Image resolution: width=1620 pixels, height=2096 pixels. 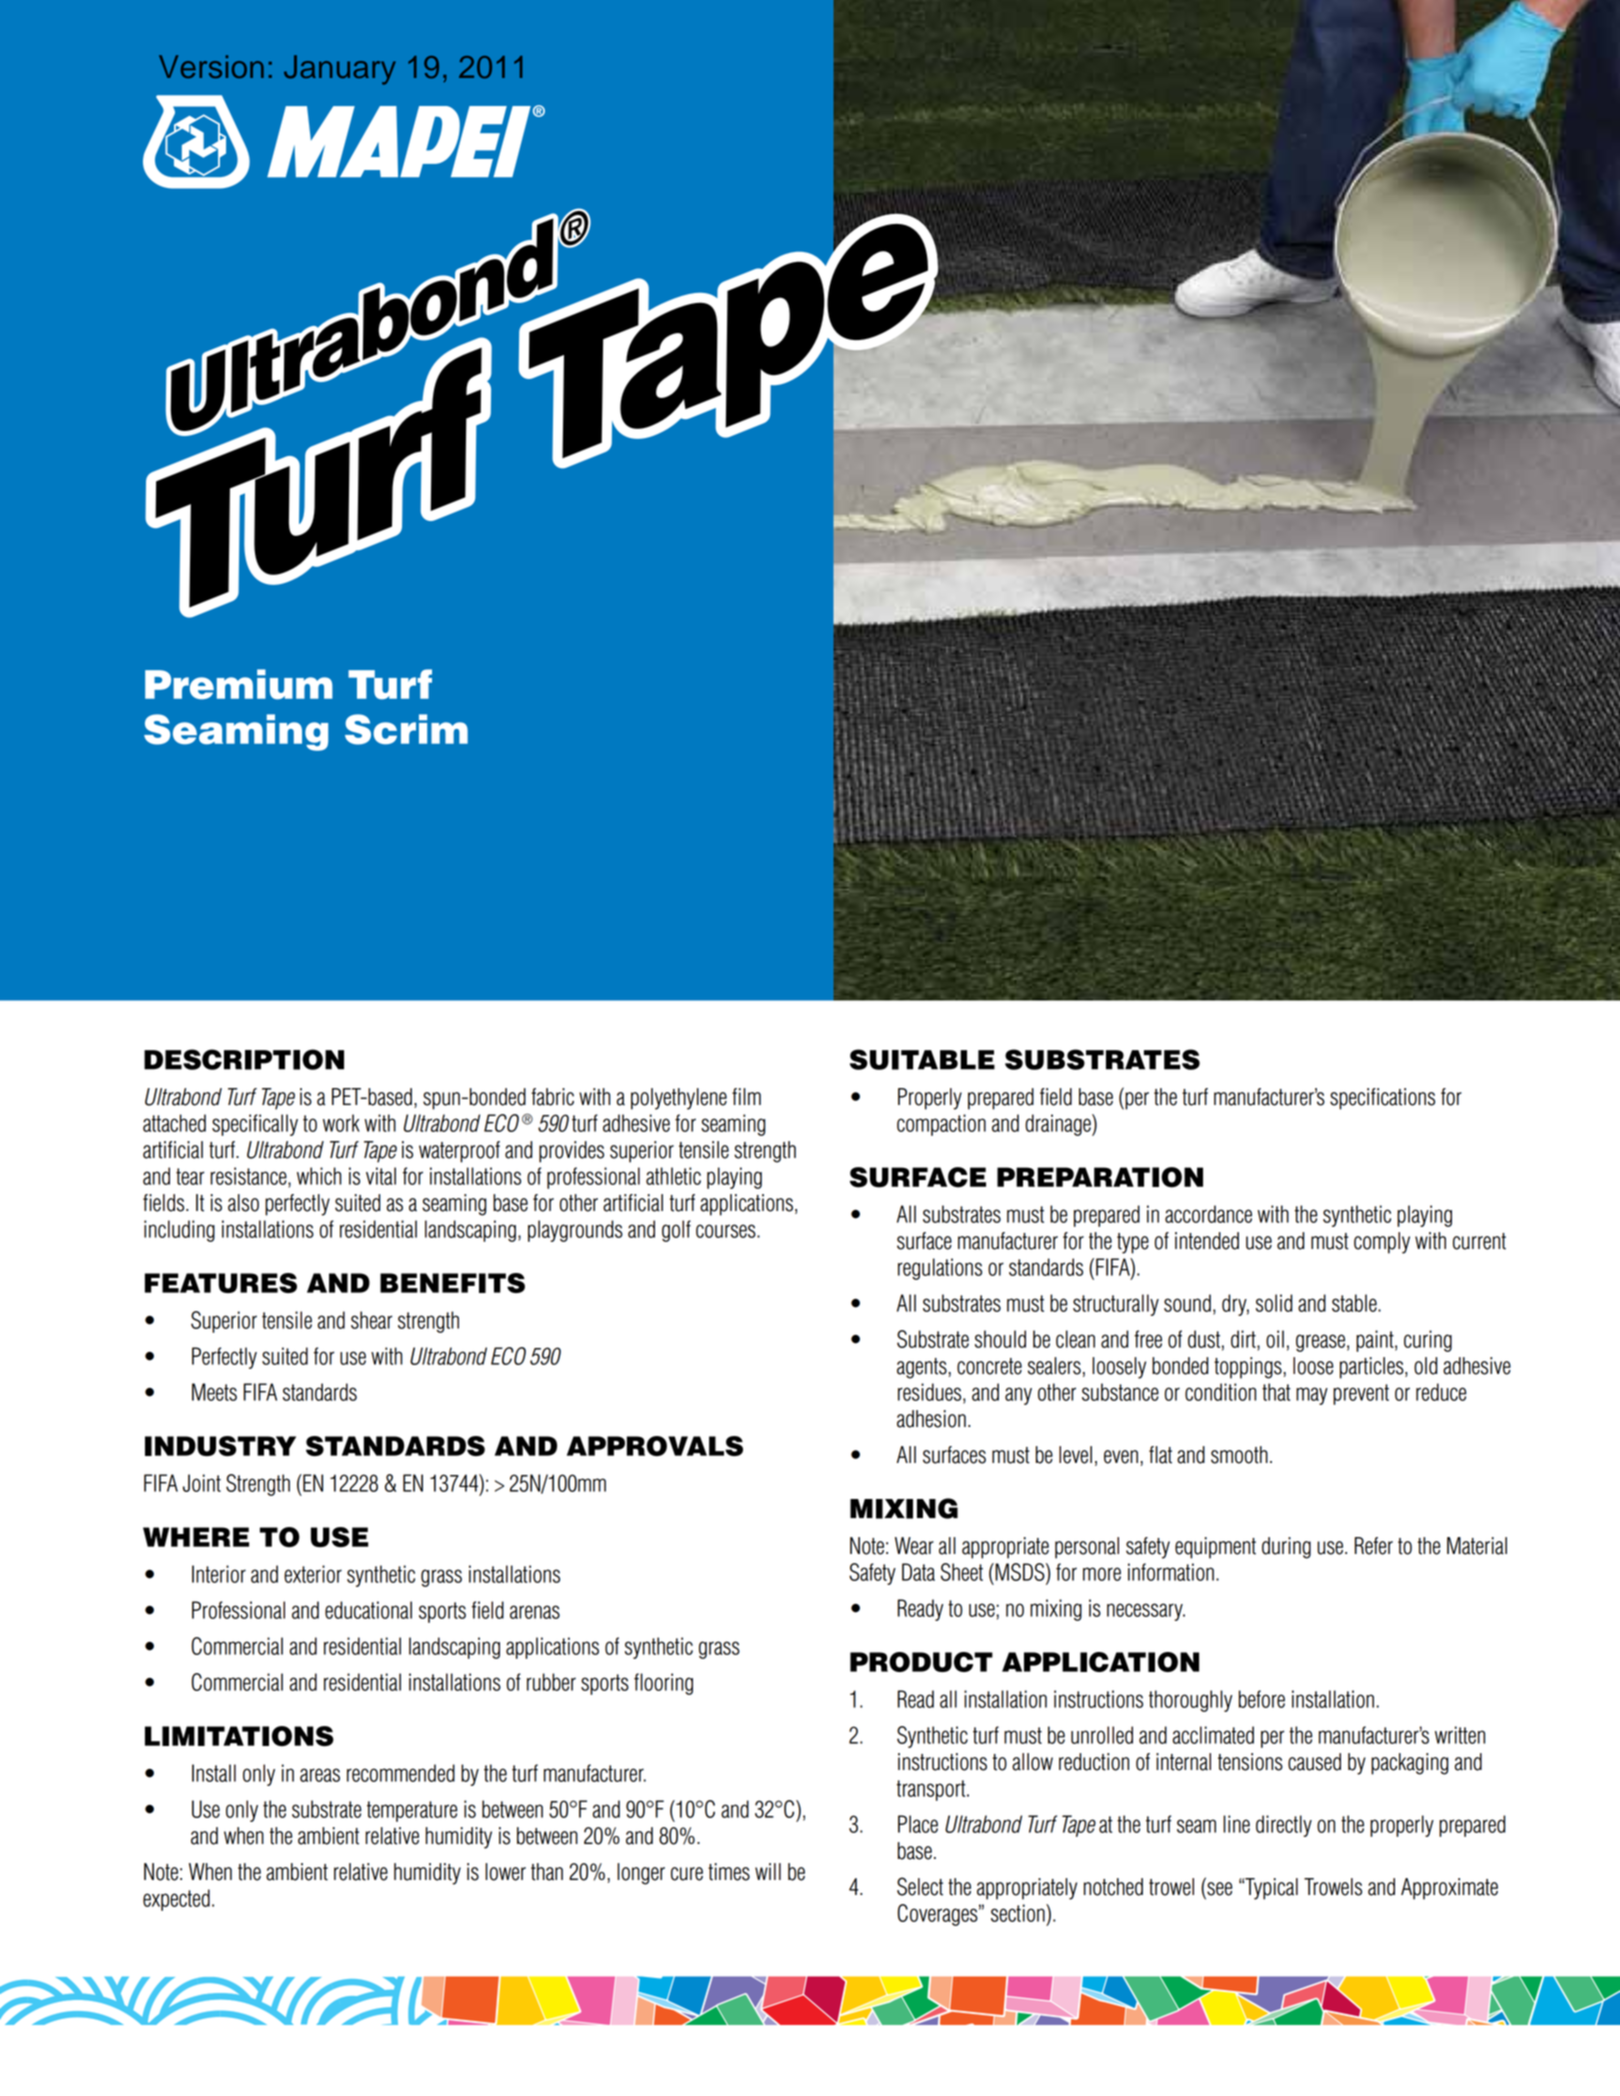 I want to click on temperature, so click(x=412, y=1811).
